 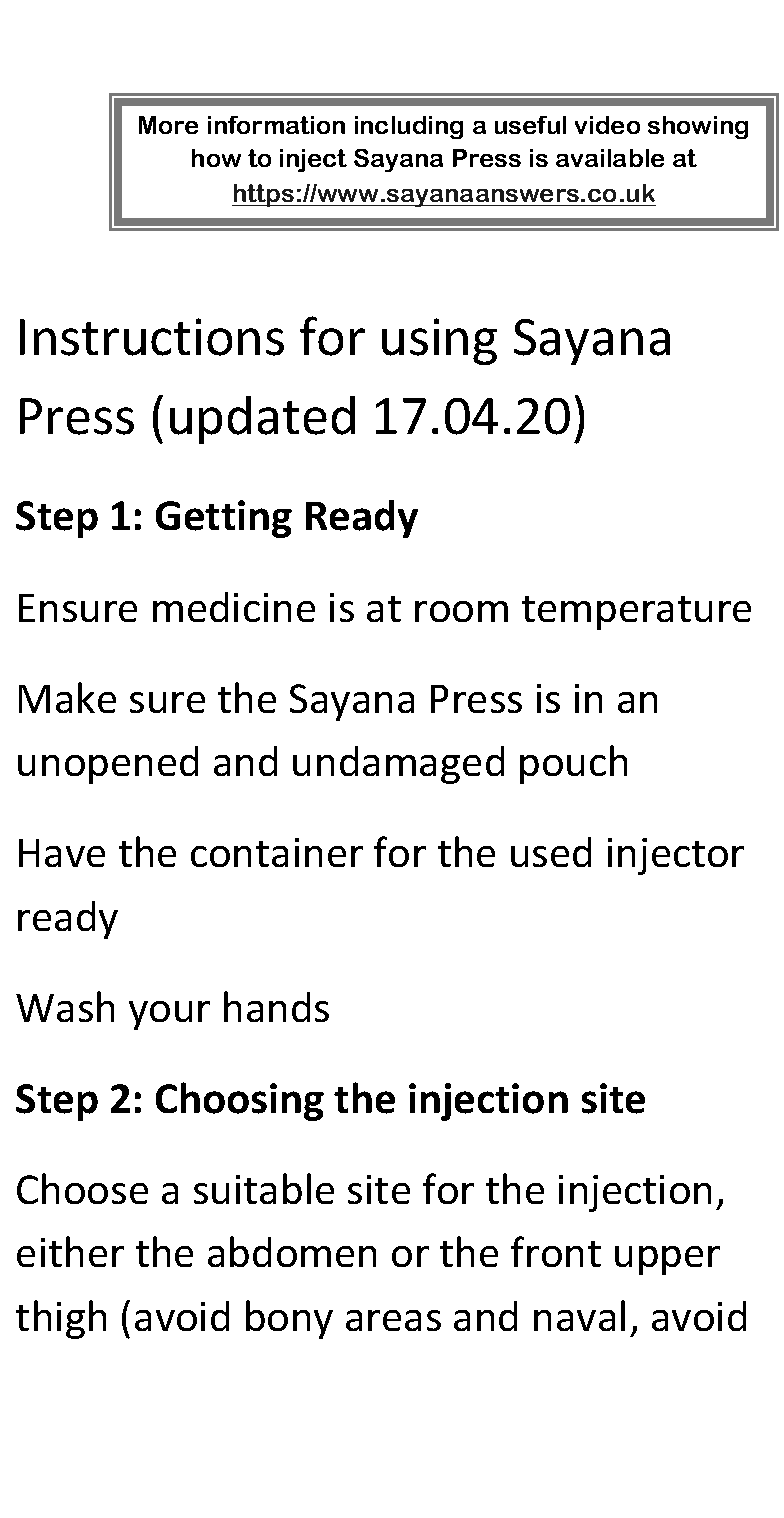 What do you see at coordinates (168, 125) in the document?
I see `More` at bounding box center [168, 125].
